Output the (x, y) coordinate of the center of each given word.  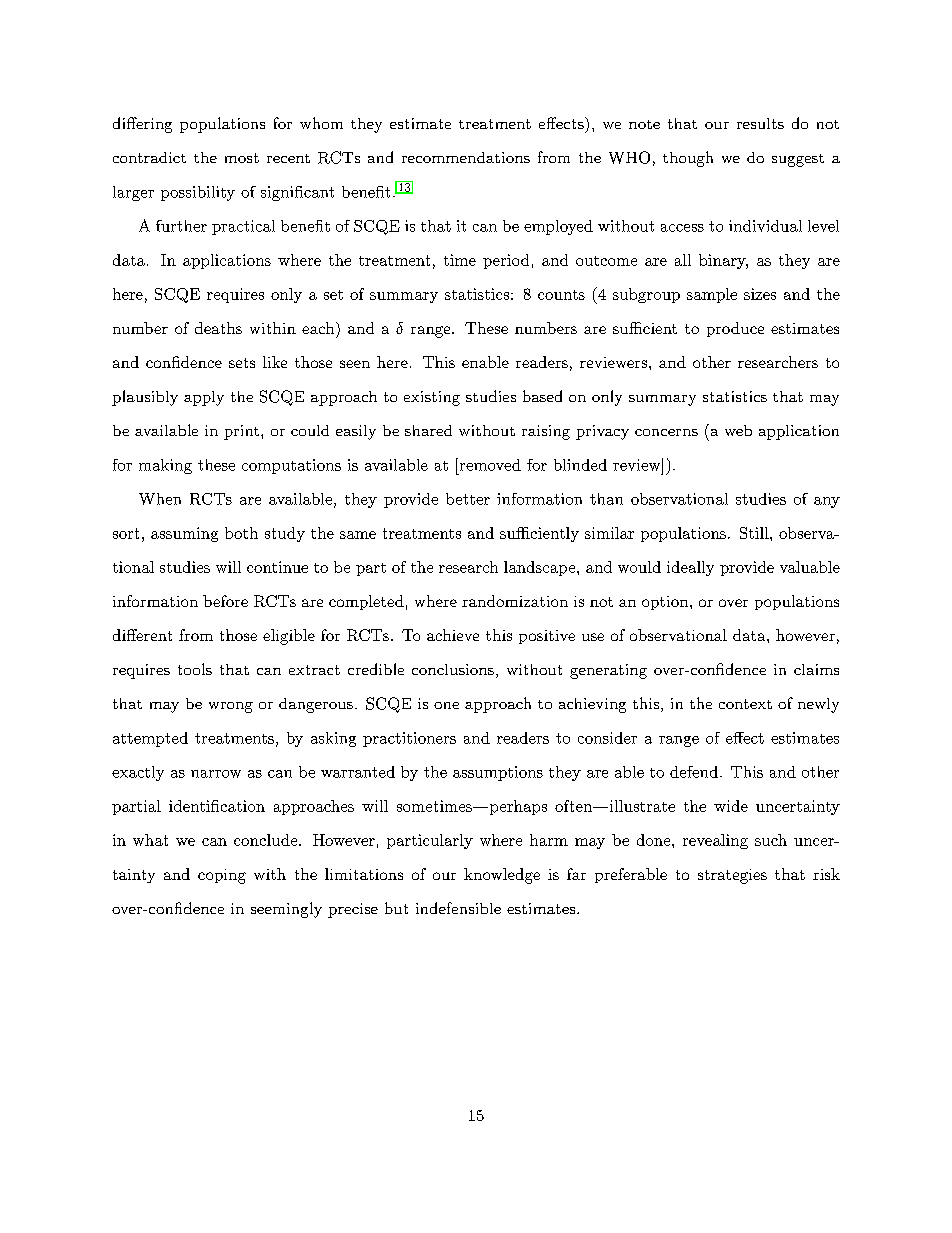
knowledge (502, 876)
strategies (732, 876)
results (760, 123)
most (242, 158)
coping (222, 876)
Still (754, 533)
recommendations (466, 157)
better (468, 499)
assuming (184, 534)
